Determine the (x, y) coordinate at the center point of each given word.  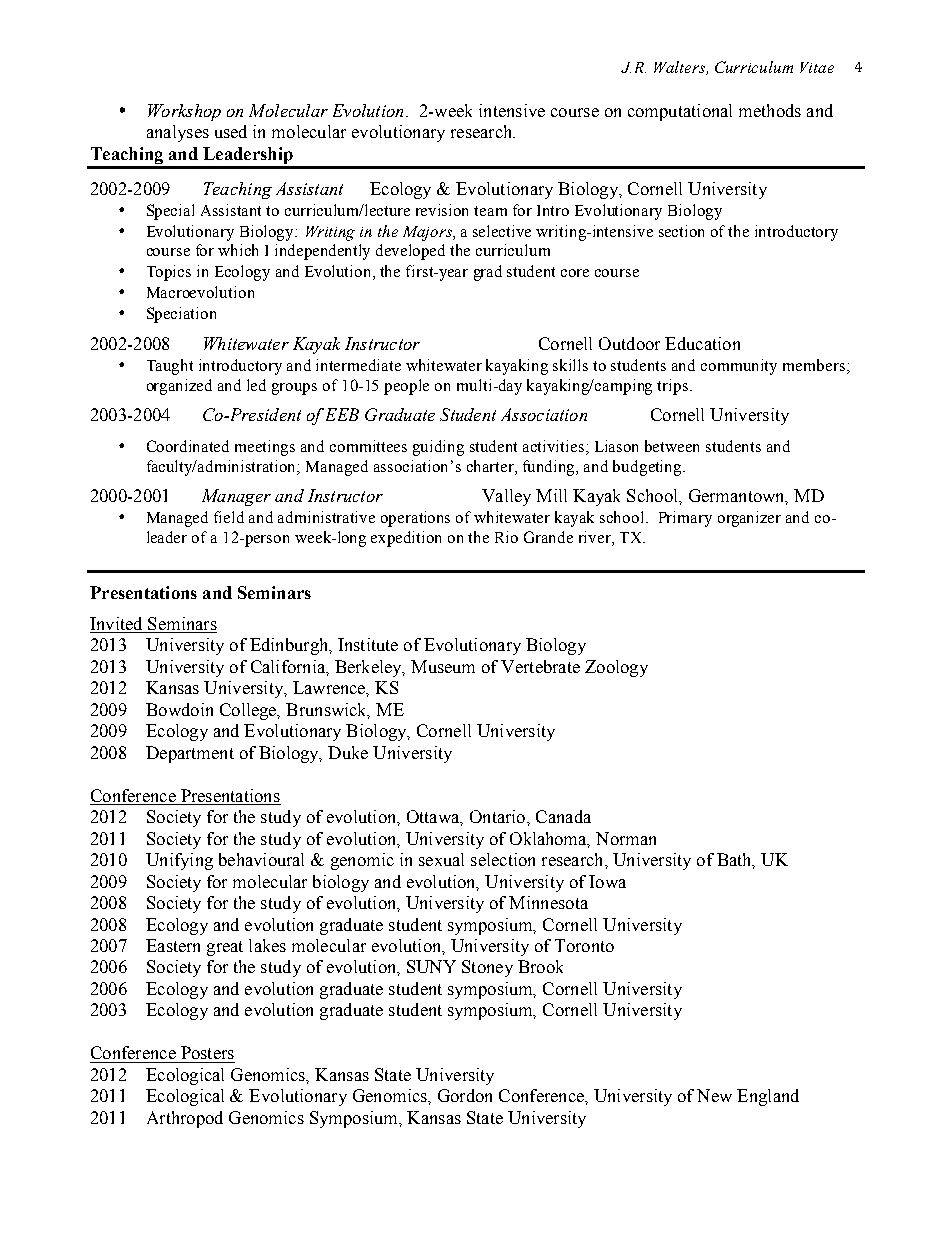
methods (770, 110)
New (714, 1095)
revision (442, 210)
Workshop (184, 112)
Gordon (465, 1095)
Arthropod (185, 1119)
